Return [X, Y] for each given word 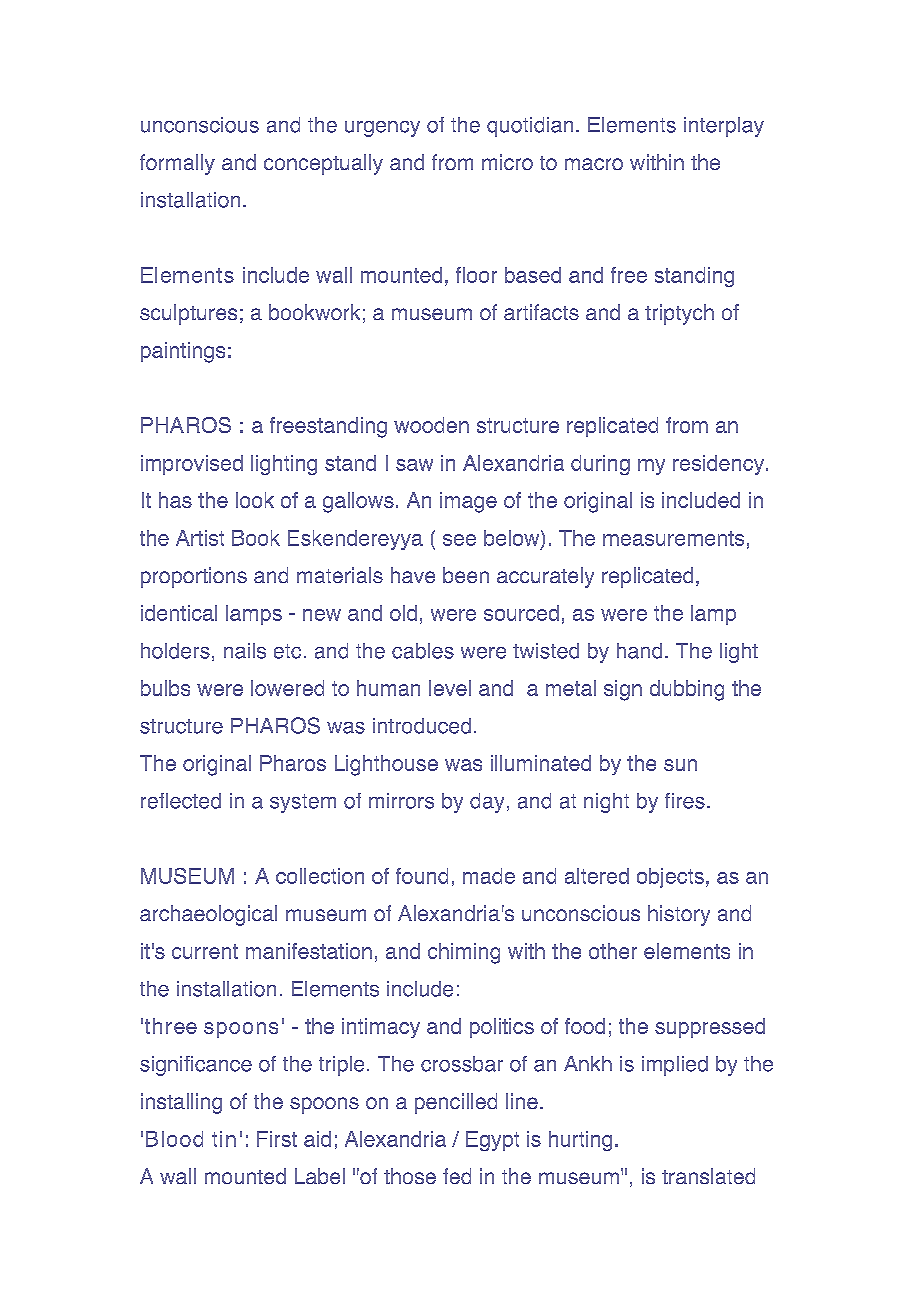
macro [594, 164]
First [277, 1139]
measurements [673, 538]
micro [507, 162]
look [255, 500]
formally [177, 164]
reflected [181, 801]
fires [685, 801]
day [487, 803]
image [468, 502]
